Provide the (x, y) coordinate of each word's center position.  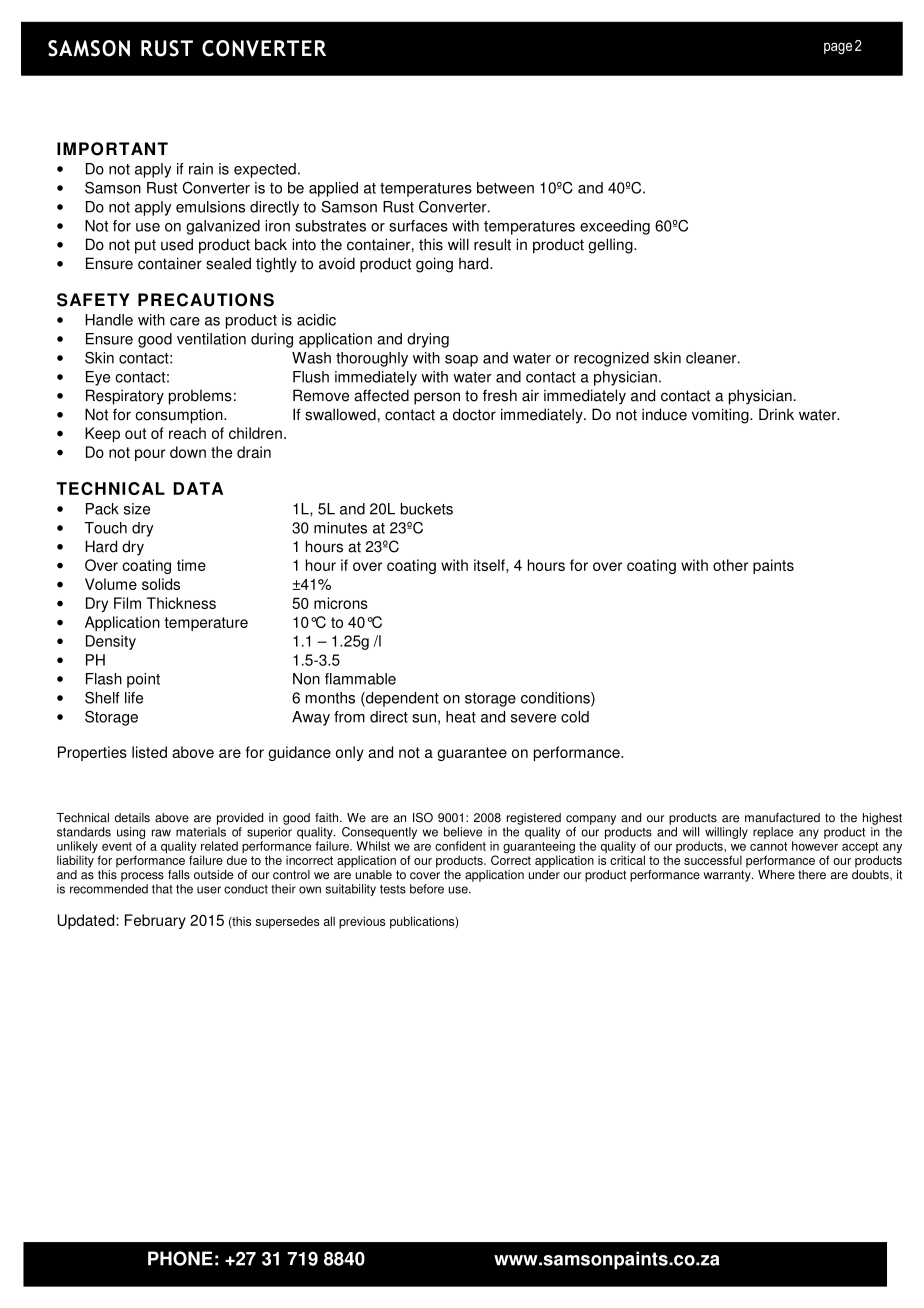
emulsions (210, 207)
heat (461, 717)
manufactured (782, 818)
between (505, 188)
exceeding (615, 227)
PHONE (180, 1258)
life (134, 698)
